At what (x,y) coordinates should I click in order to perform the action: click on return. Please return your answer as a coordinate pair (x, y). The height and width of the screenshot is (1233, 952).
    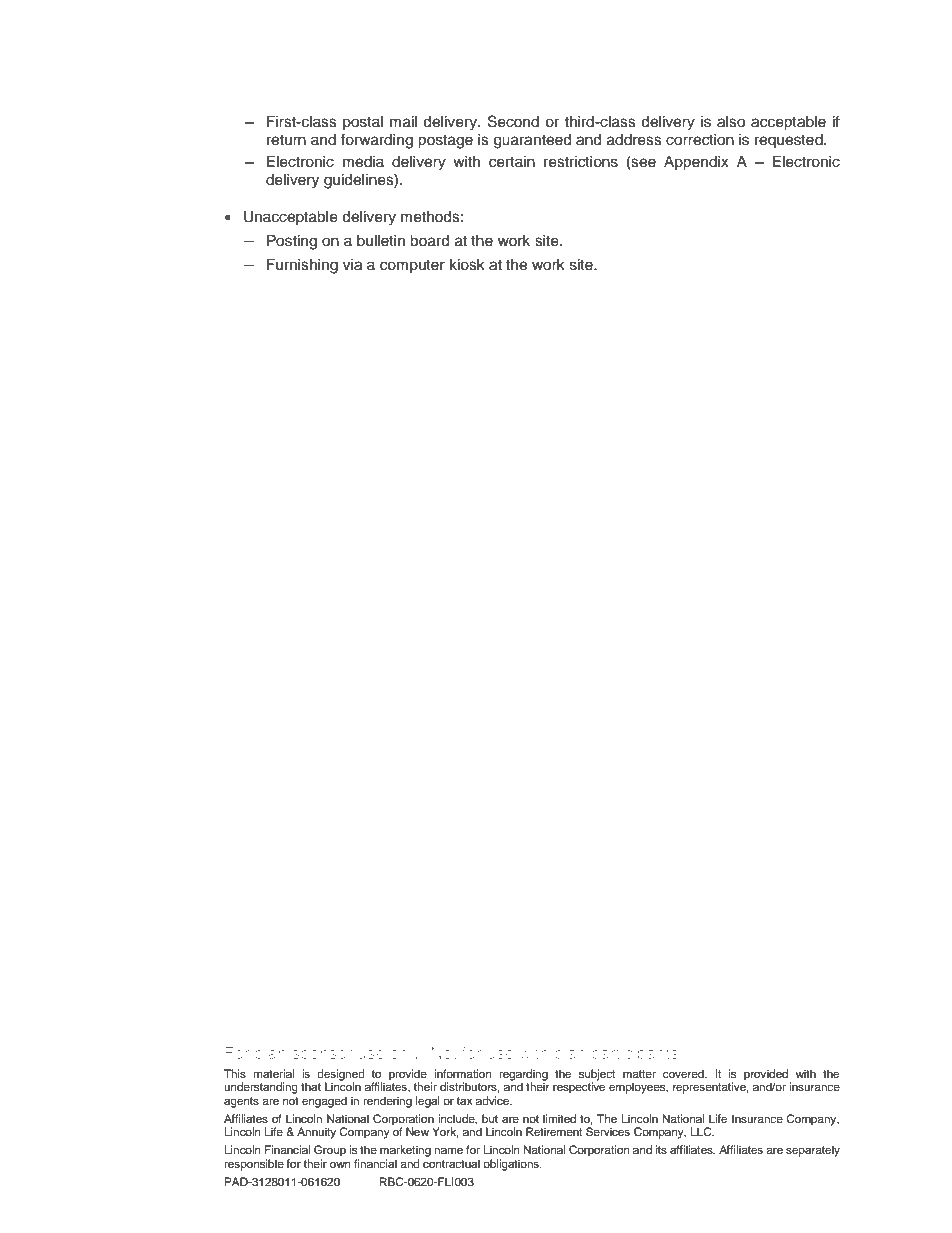
    Looking at the image, I should click on (286, 140).
